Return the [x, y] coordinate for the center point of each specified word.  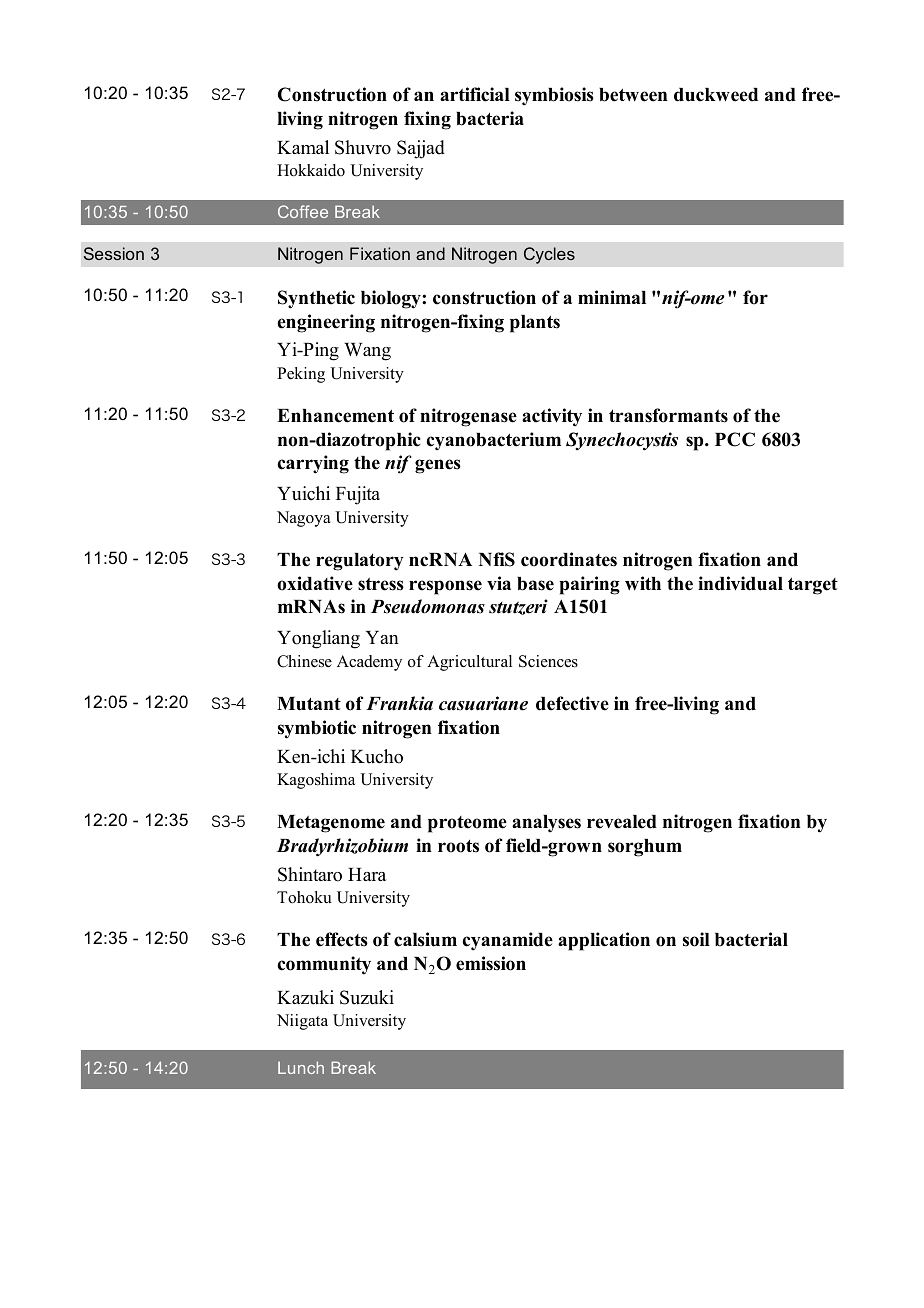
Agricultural [469, 663]
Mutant [309, 704]
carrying [313, 464]
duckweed [716, 95]
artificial [475, 94]
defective [572, 703]
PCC [735, 439]
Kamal [303, 147]
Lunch [301, 1067]
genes [438, 466]
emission [491, 963]
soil [696, 939]
